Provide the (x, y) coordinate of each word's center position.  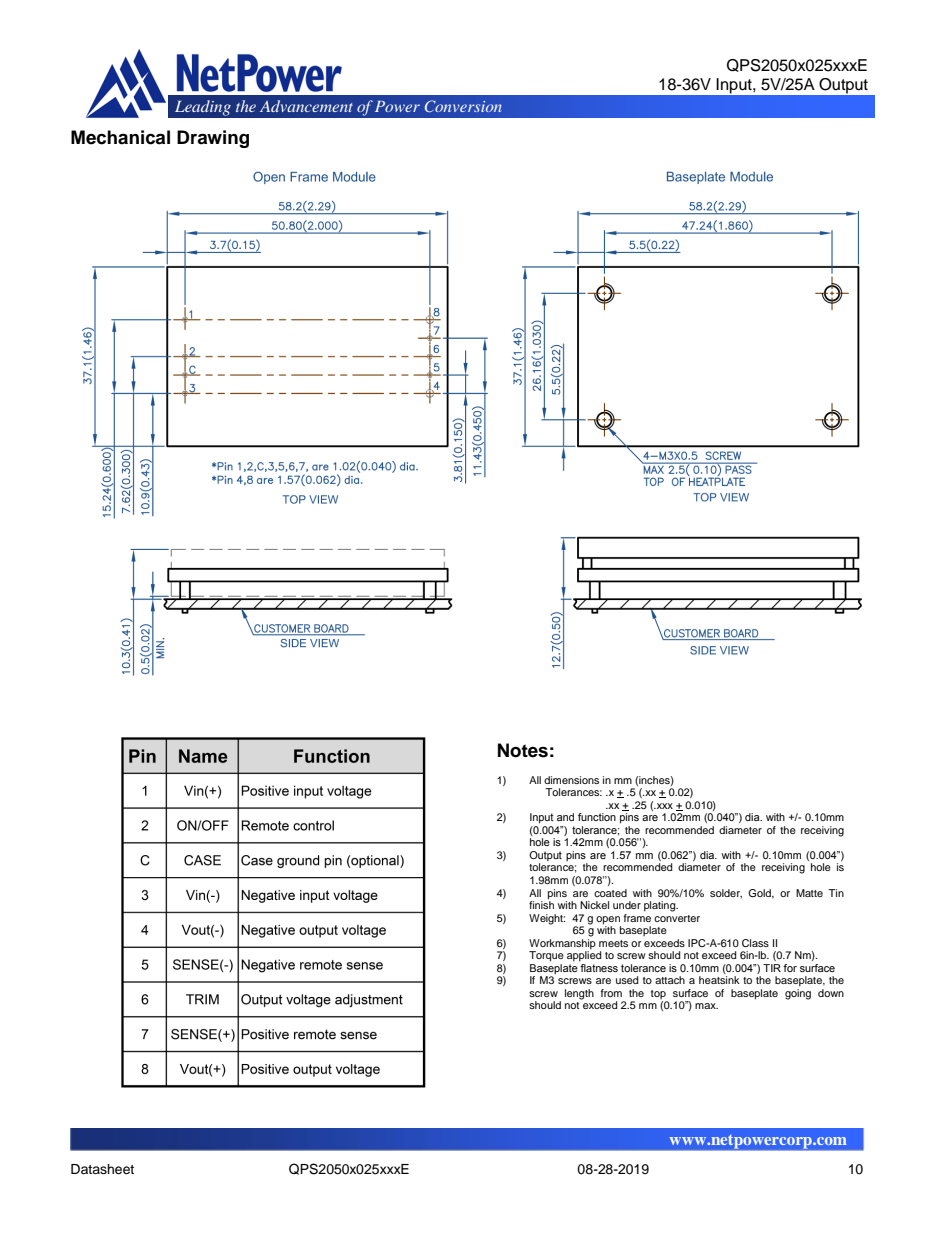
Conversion (463, 106)
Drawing (213, 139)
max (706, 1006)
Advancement (306, 106)
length (579, 994)
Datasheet (102, 1169)
